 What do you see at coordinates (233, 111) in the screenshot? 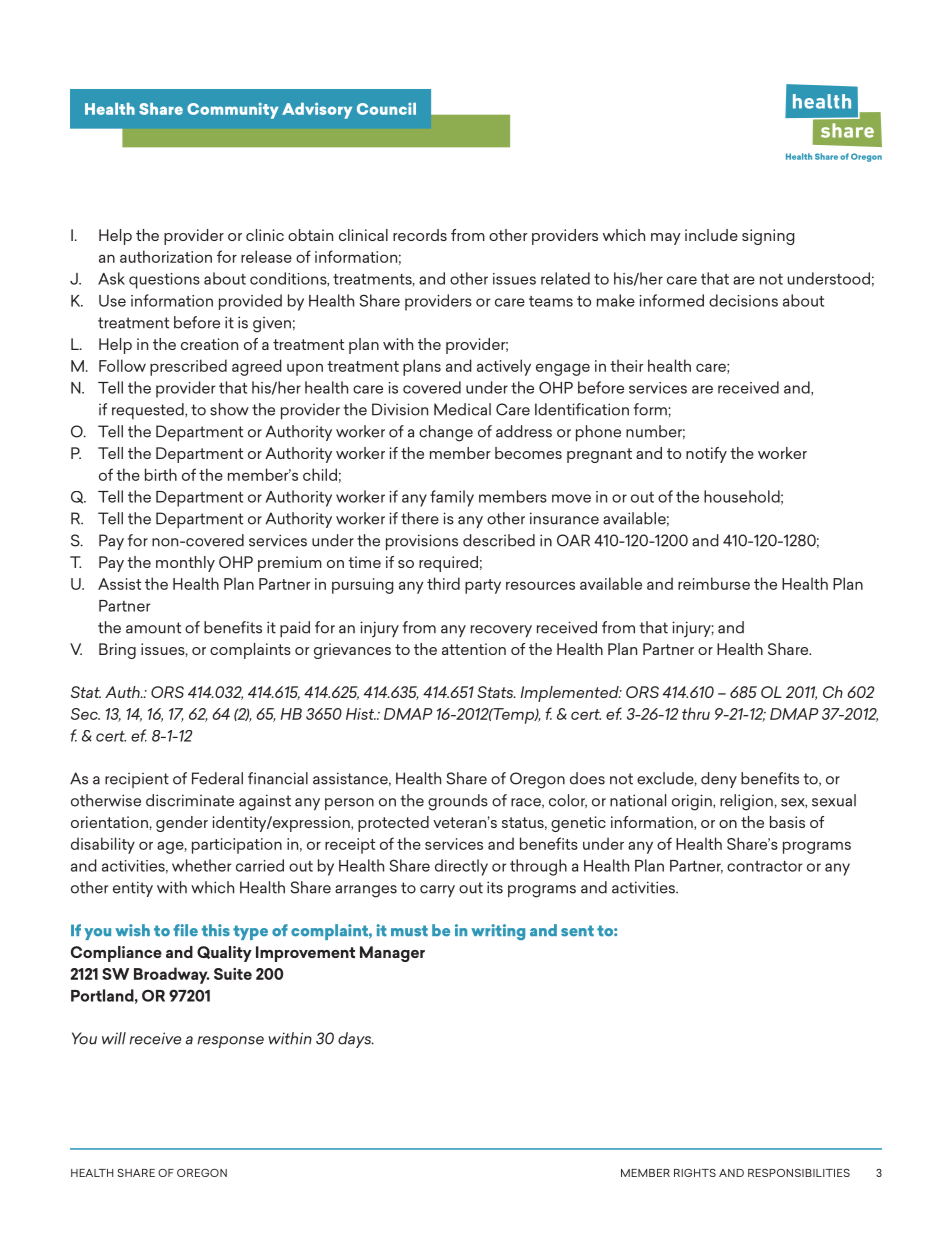
I see `Community` at bounding box center [233, 111].
